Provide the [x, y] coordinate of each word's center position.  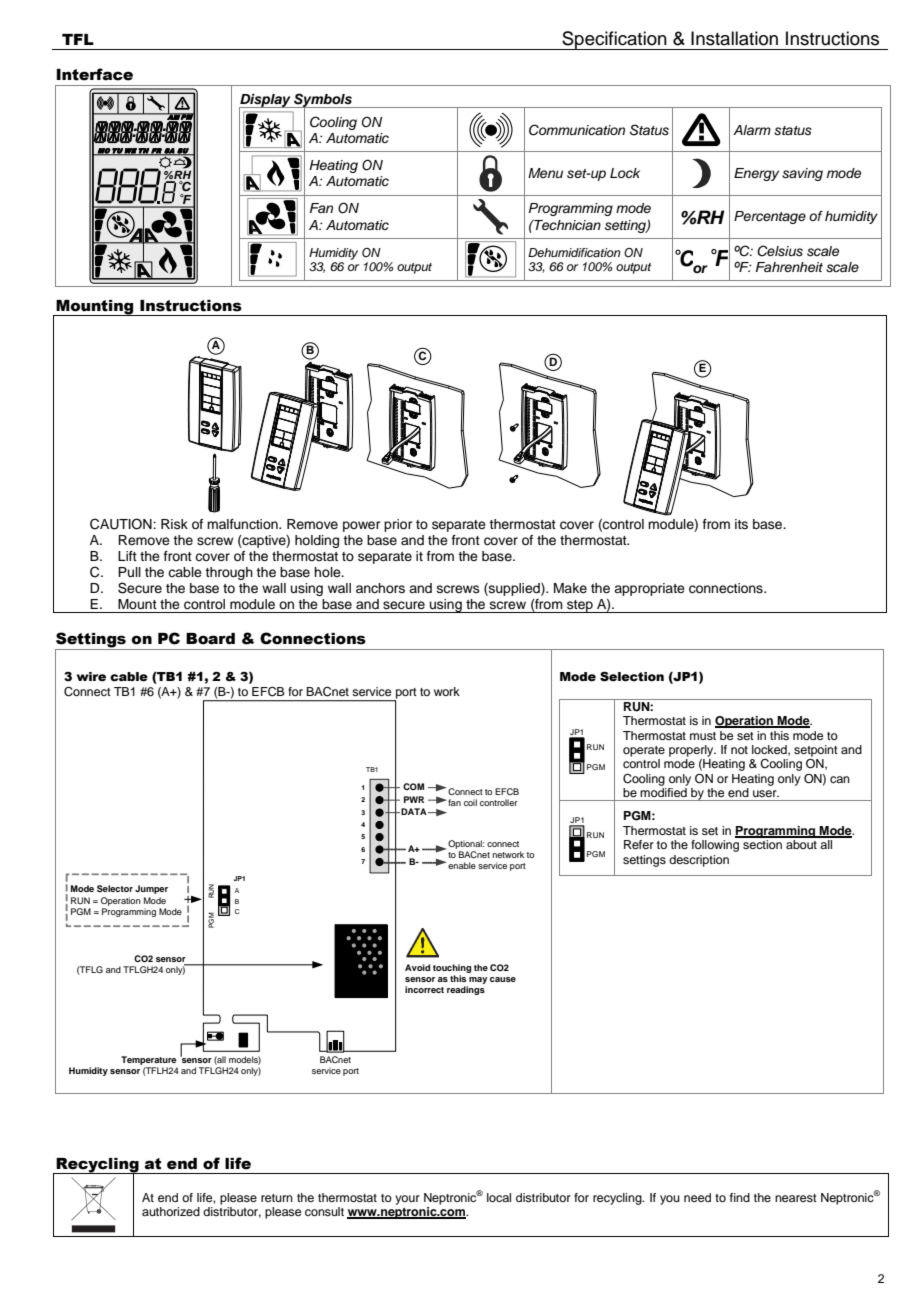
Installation [734, 38]
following [715, 846]
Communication [577, 130]
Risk [174, 524]
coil [470, 802]
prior [398, 525]
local [499, 1197]
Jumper [151, 889]
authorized [171, 1211]
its [741, 524]
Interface [94, 74]
